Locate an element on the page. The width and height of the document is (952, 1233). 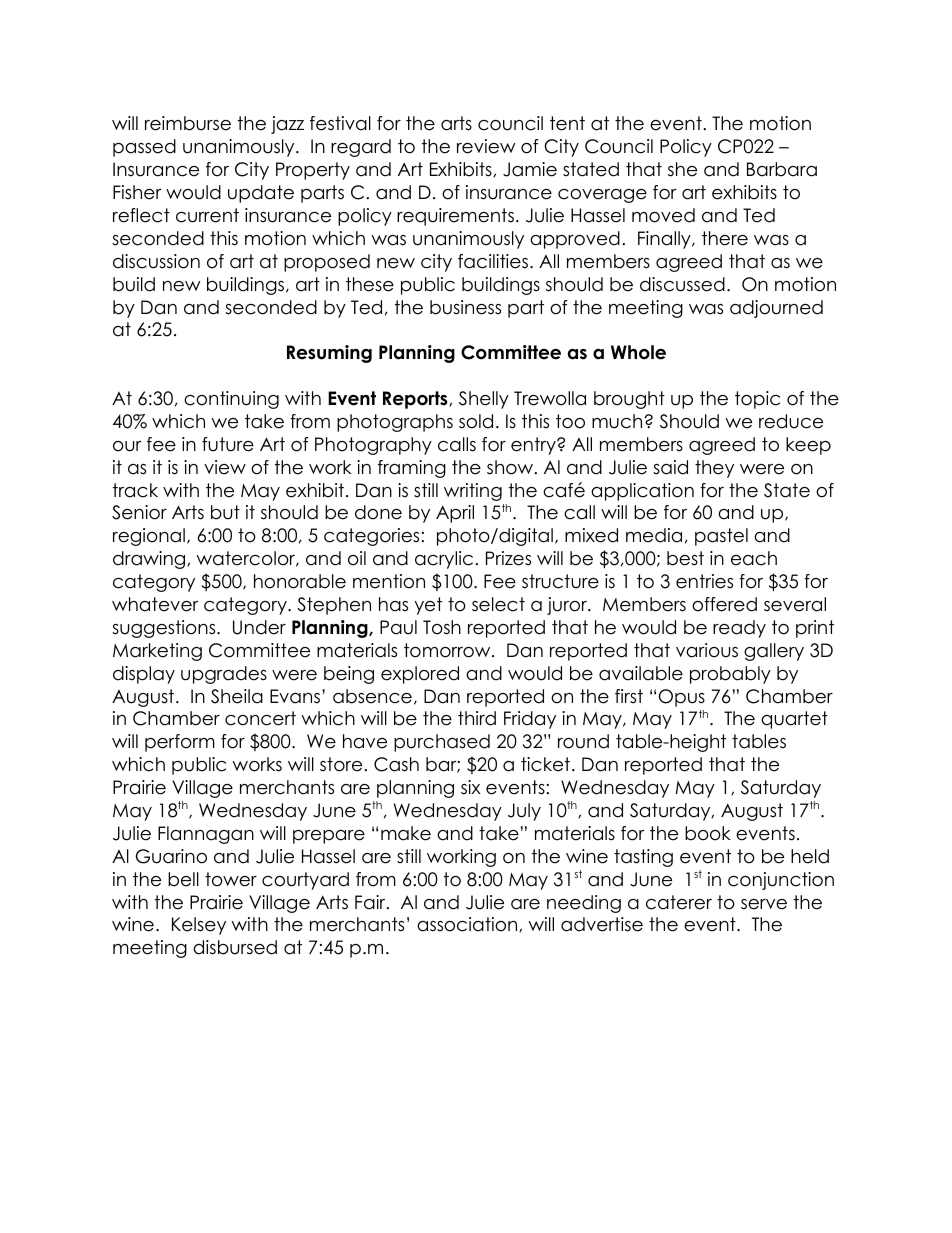
reimburse is located at coordinates (188, 123).
